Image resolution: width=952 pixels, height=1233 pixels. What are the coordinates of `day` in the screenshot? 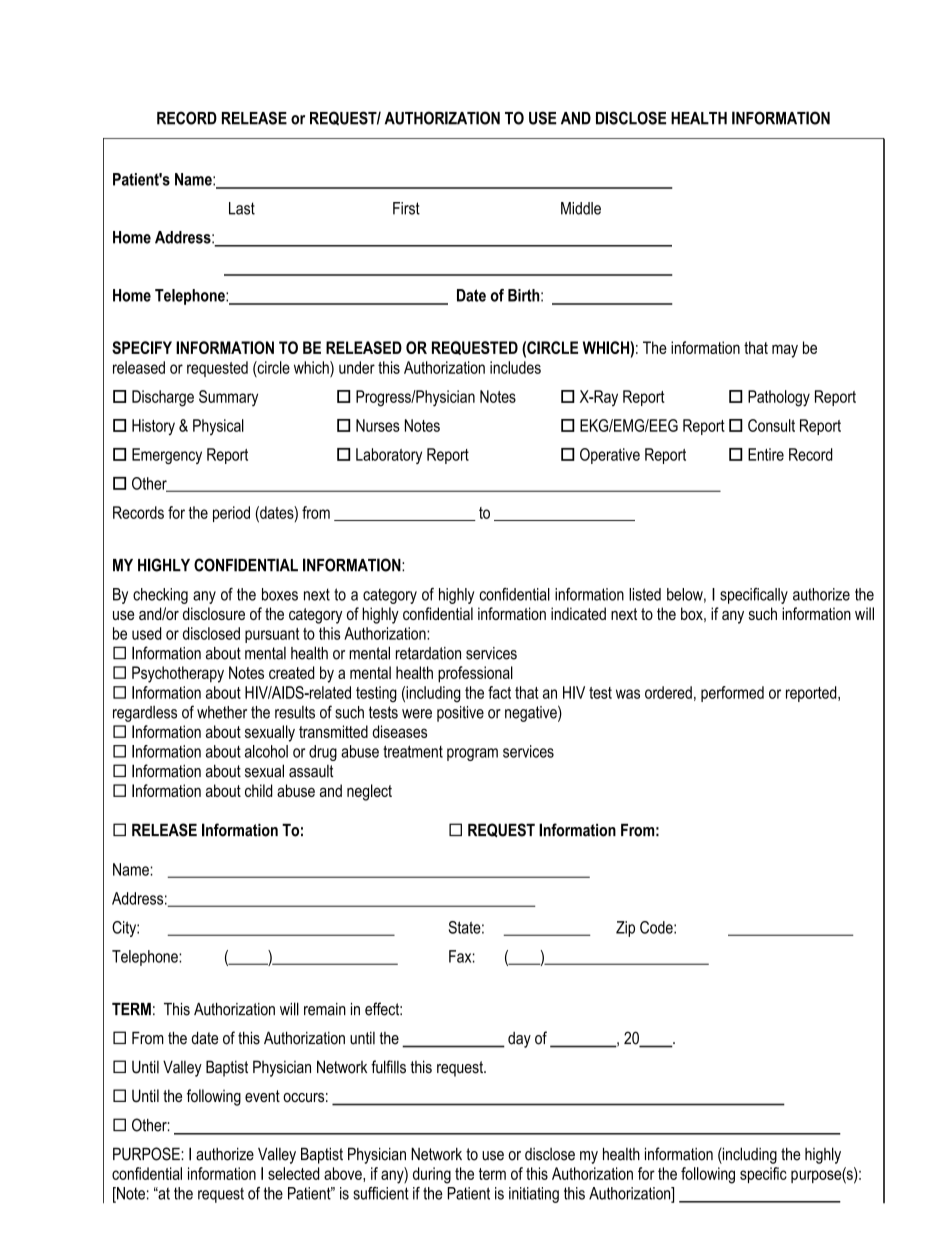 It's located at (519, 1040).
